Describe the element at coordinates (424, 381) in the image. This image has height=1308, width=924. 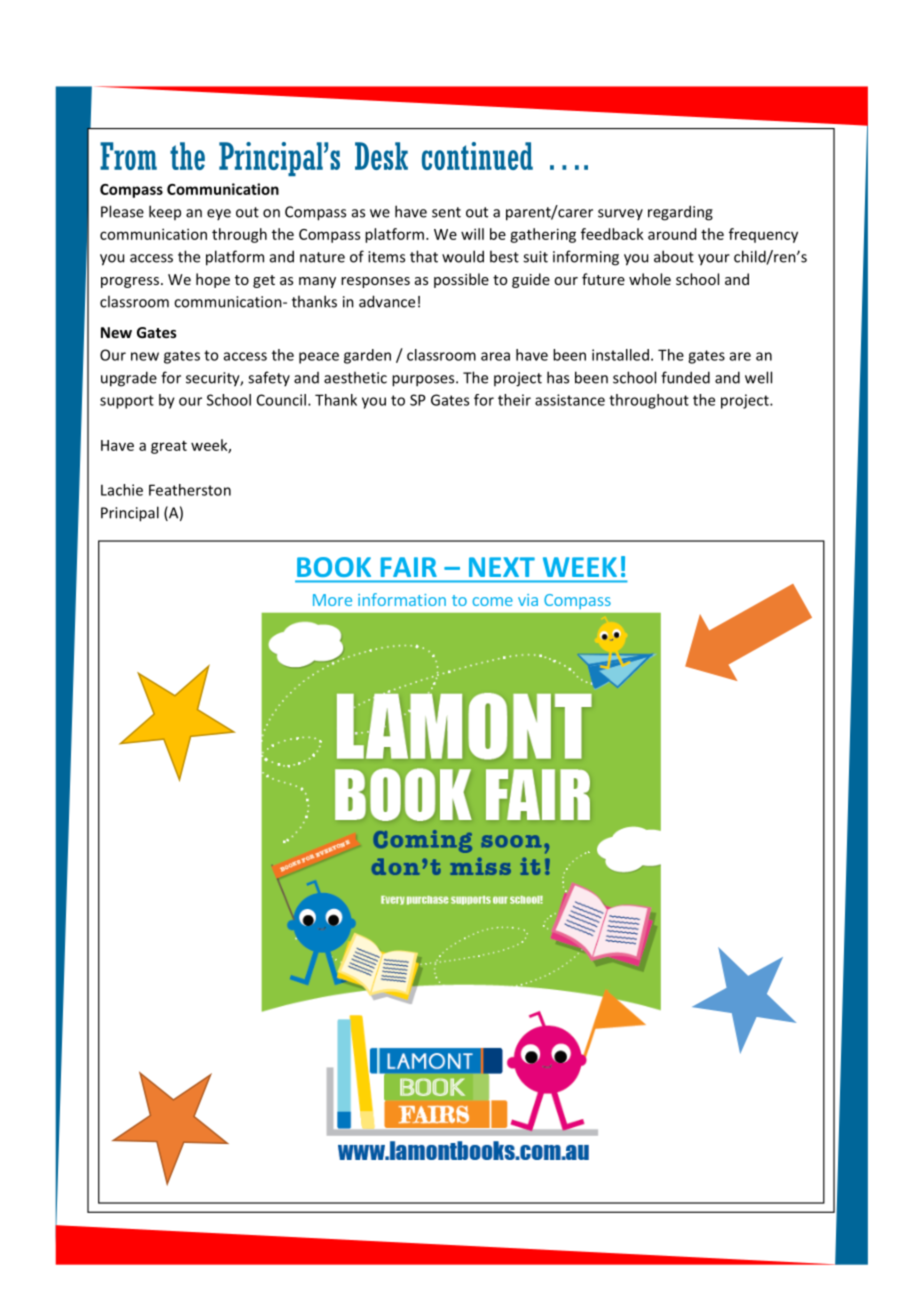
I see `purposes` at that location.
